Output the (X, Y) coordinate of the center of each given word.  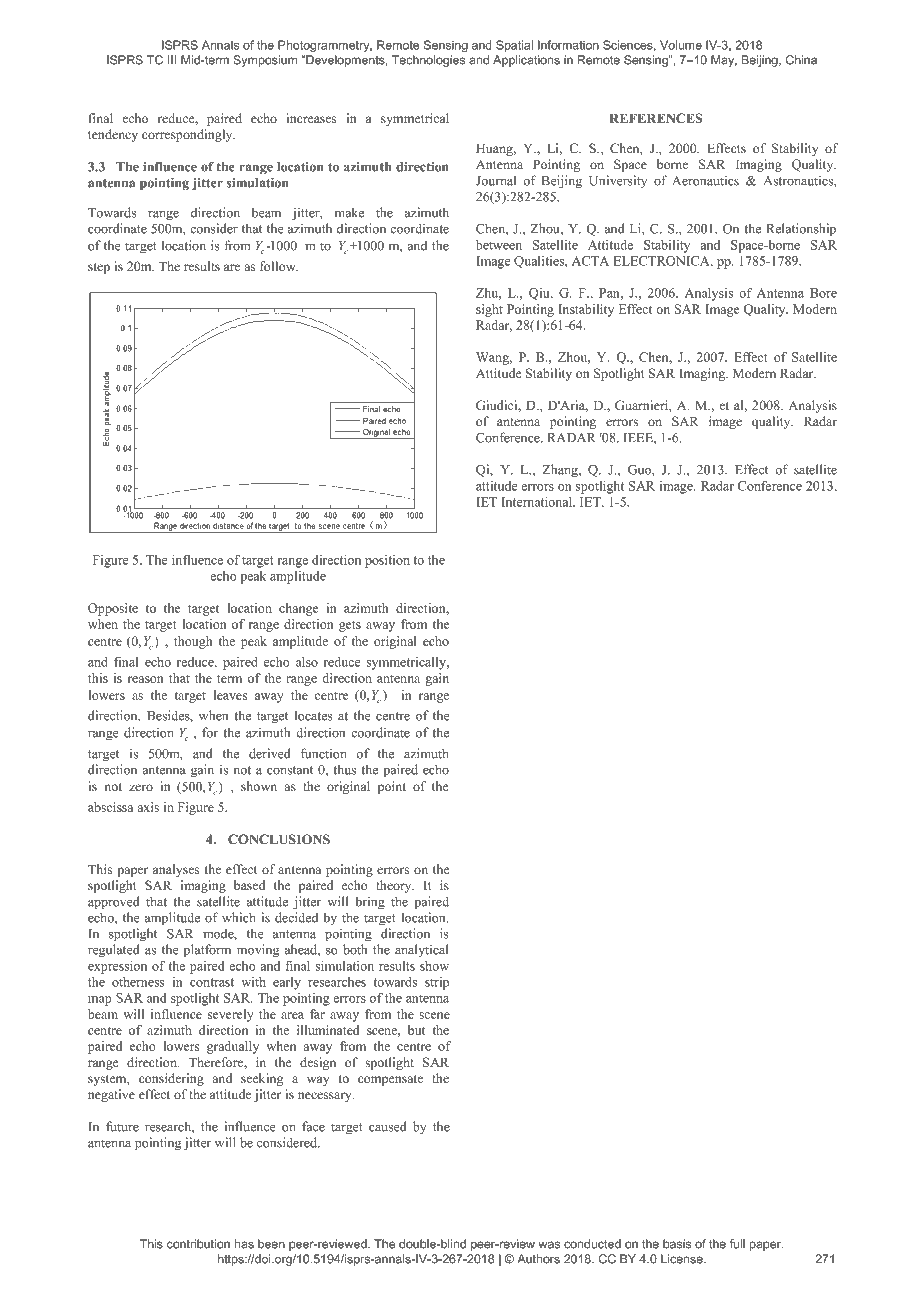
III (172, 60)
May (724, 61)
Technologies (429, 61)
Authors (538, 1259)
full (737, 1244)
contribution (198, 1244)
